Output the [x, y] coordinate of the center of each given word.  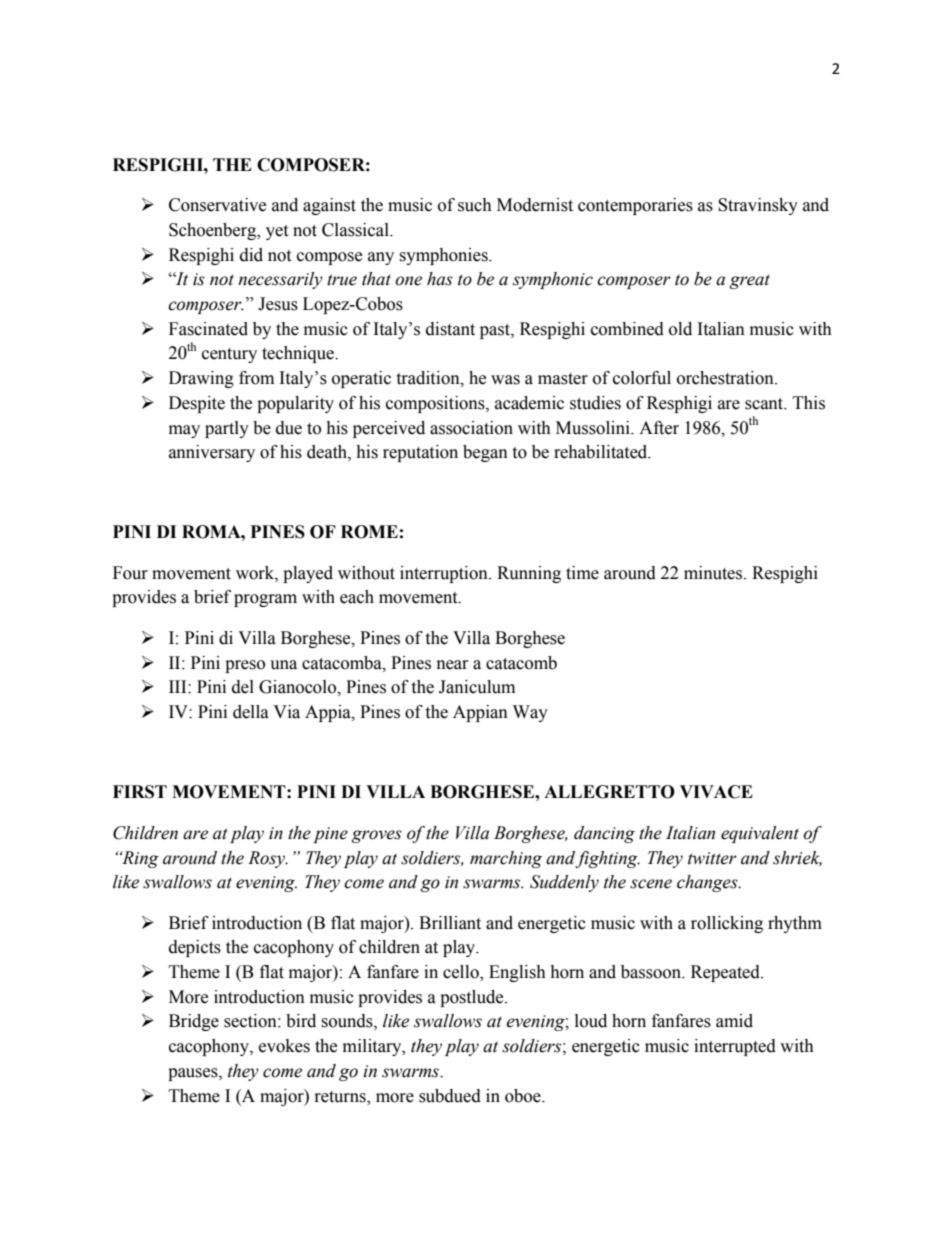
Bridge [194, 1022]
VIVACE [716, 792]
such [475, 205]
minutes [714, 573]
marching [506, 859]
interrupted [735, 1047]
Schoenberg [214, 231]
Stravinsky [758, 206]
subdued [450, 1096]
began [485, 453]
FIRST [140, 792]
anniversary [212, 453]
